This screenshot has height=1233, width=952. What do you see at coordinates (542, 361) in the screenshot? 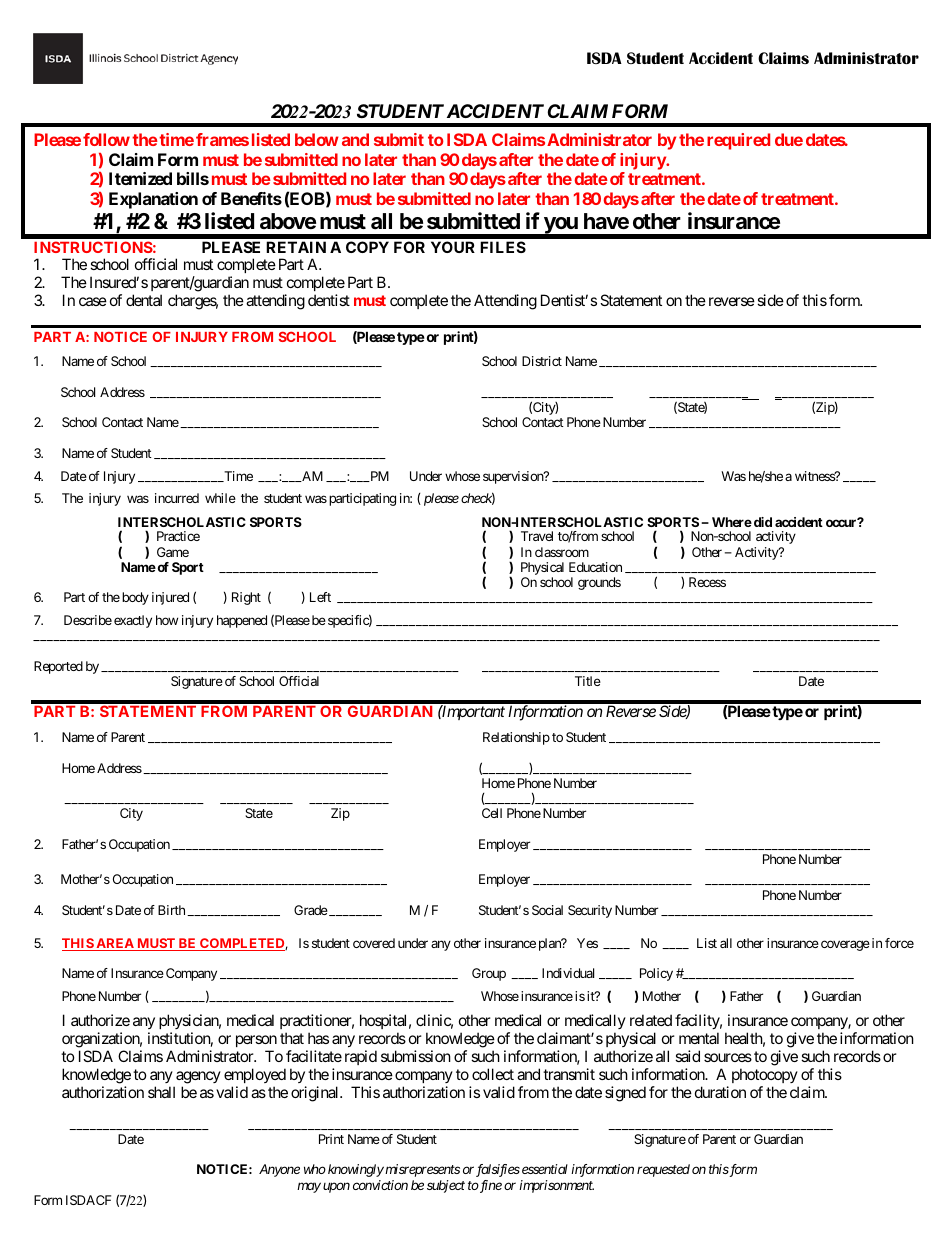
I see `District` at bounding box center [542, 361].
